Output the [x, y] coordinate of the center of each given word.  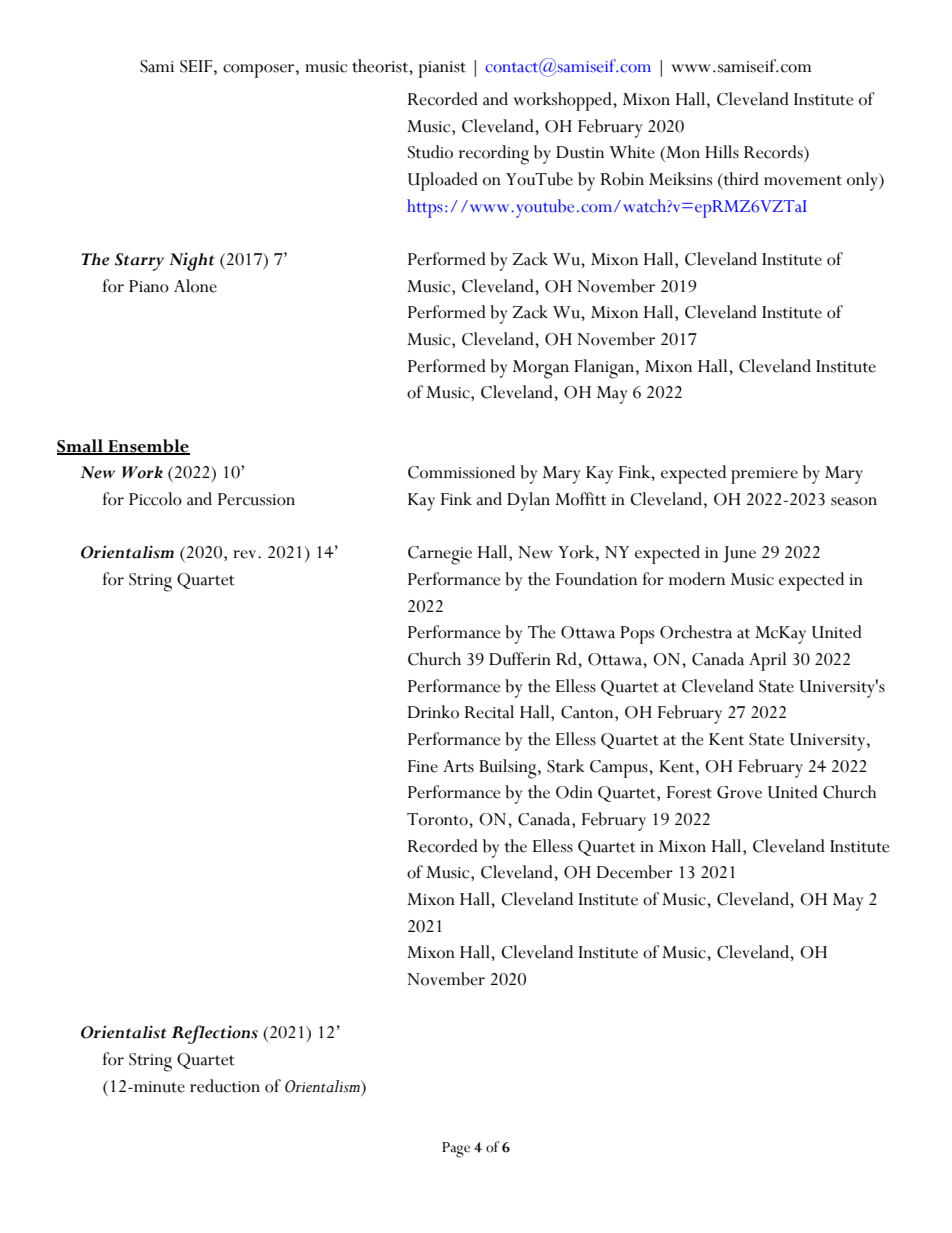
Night [192, 261]
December [635, 872]
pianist [442, 69]
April [767, 661]
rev [246, 554]
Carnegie [440, 555]
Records [774, 152]
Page [456, 1150]
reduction [225, 1086]
